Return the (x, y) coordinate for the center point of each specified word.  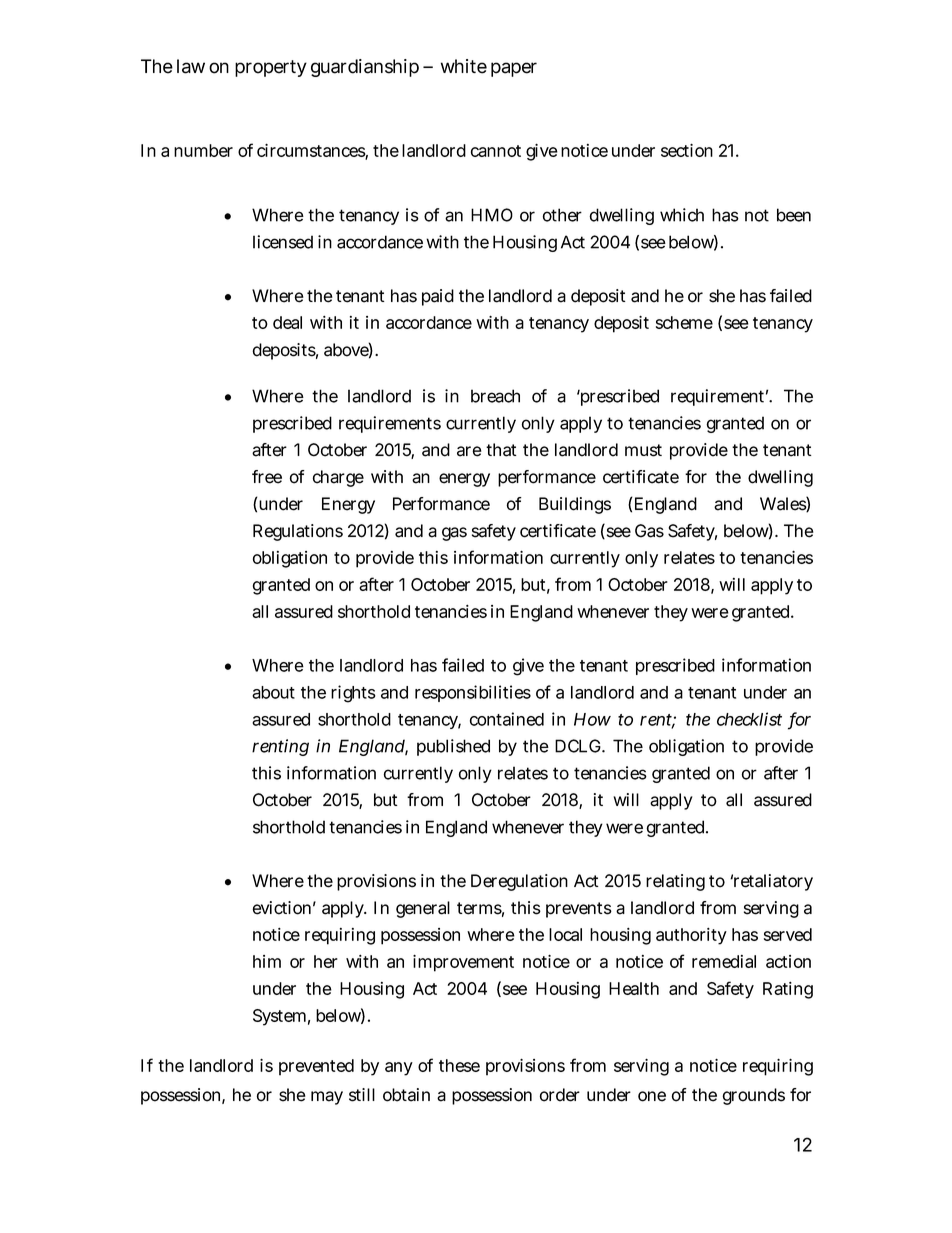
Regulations (298, 532)
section (687, 150)
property (271, 68)
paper (514, 69)
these (459, 1065)
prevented (316, 1067)
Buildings (575, 505)
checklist (749, 719)
